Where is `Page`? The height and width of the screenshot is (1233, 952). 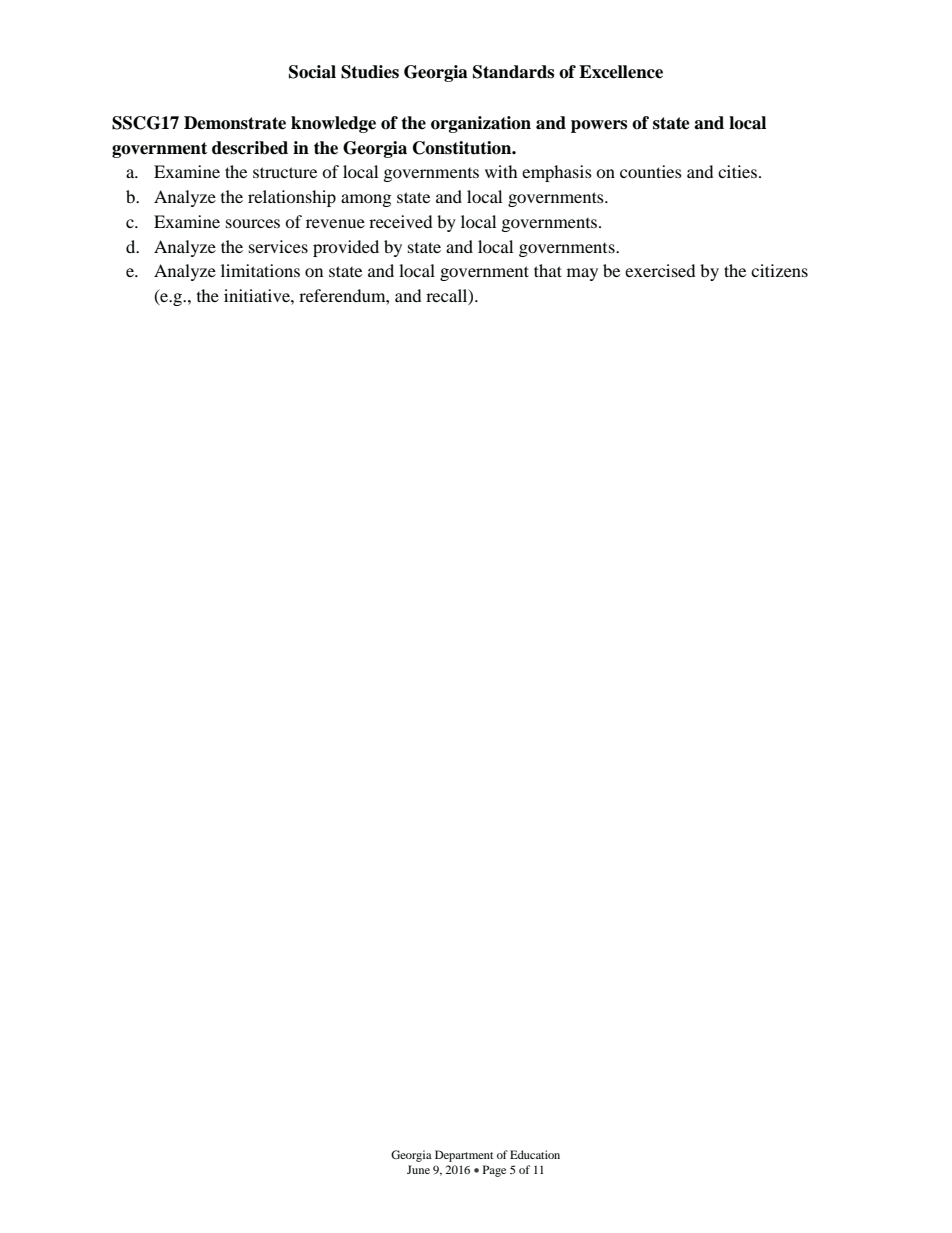 Page is located at coordinates (494, 1171).
